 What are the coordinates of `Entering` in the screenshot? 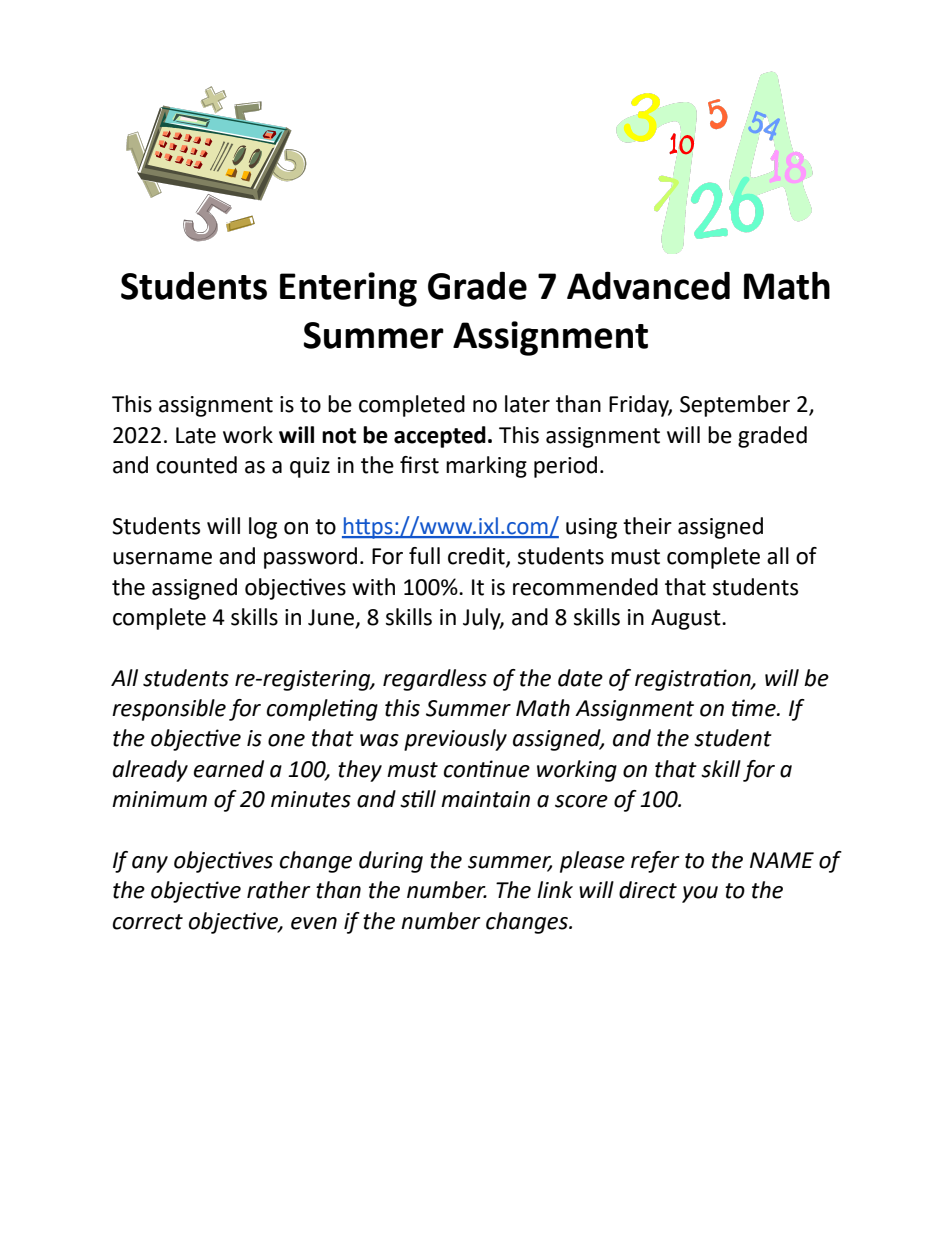 It's located at (348, 289).
